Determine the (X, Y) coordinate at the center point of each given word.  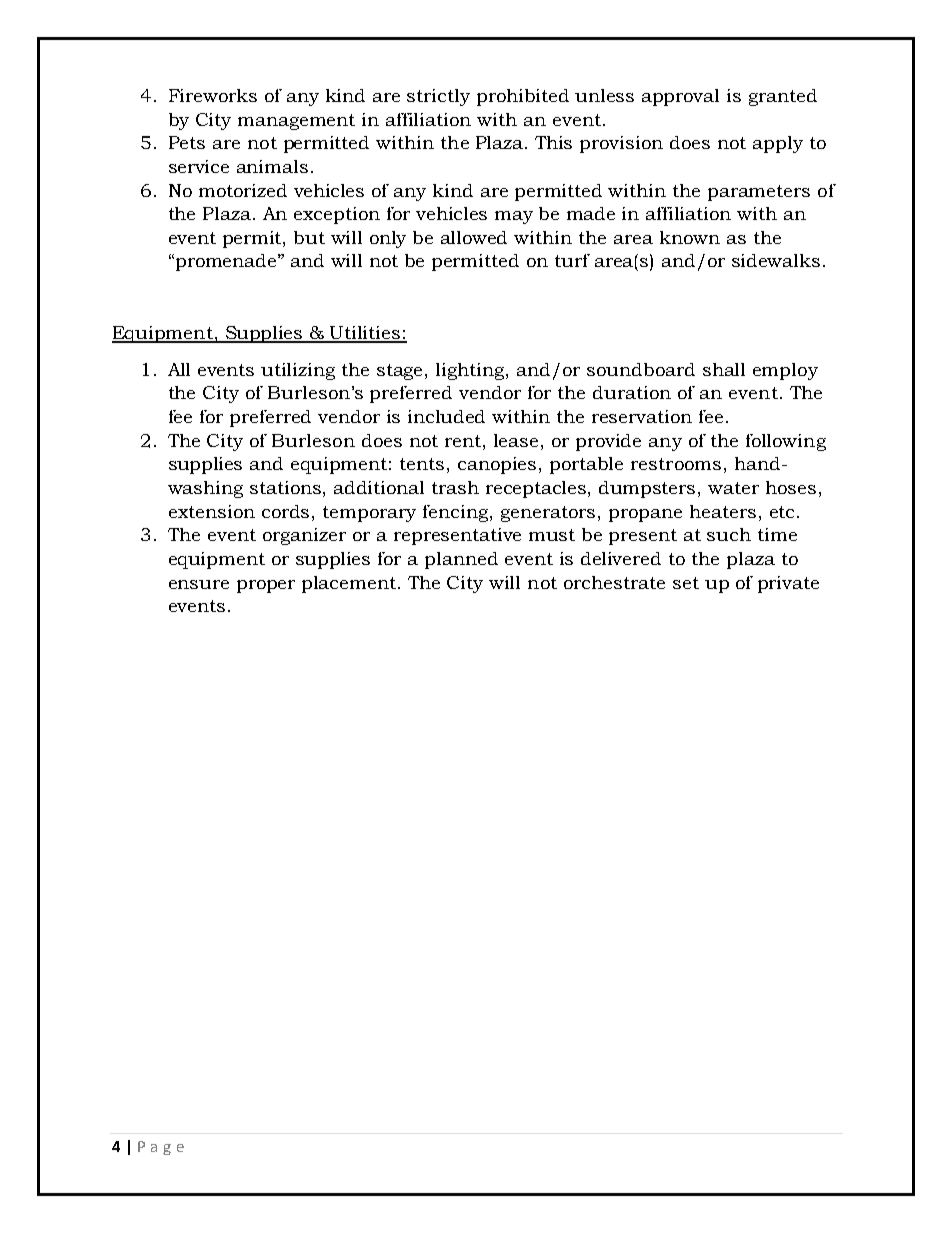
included (446, 416)
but (309, 237)
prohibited (523, 97)
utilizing (298, 371)
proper (266, 586)
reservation (642, 416)
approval (680, 97)
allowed (474, 237)
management (296, 122)
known (690, 237)
